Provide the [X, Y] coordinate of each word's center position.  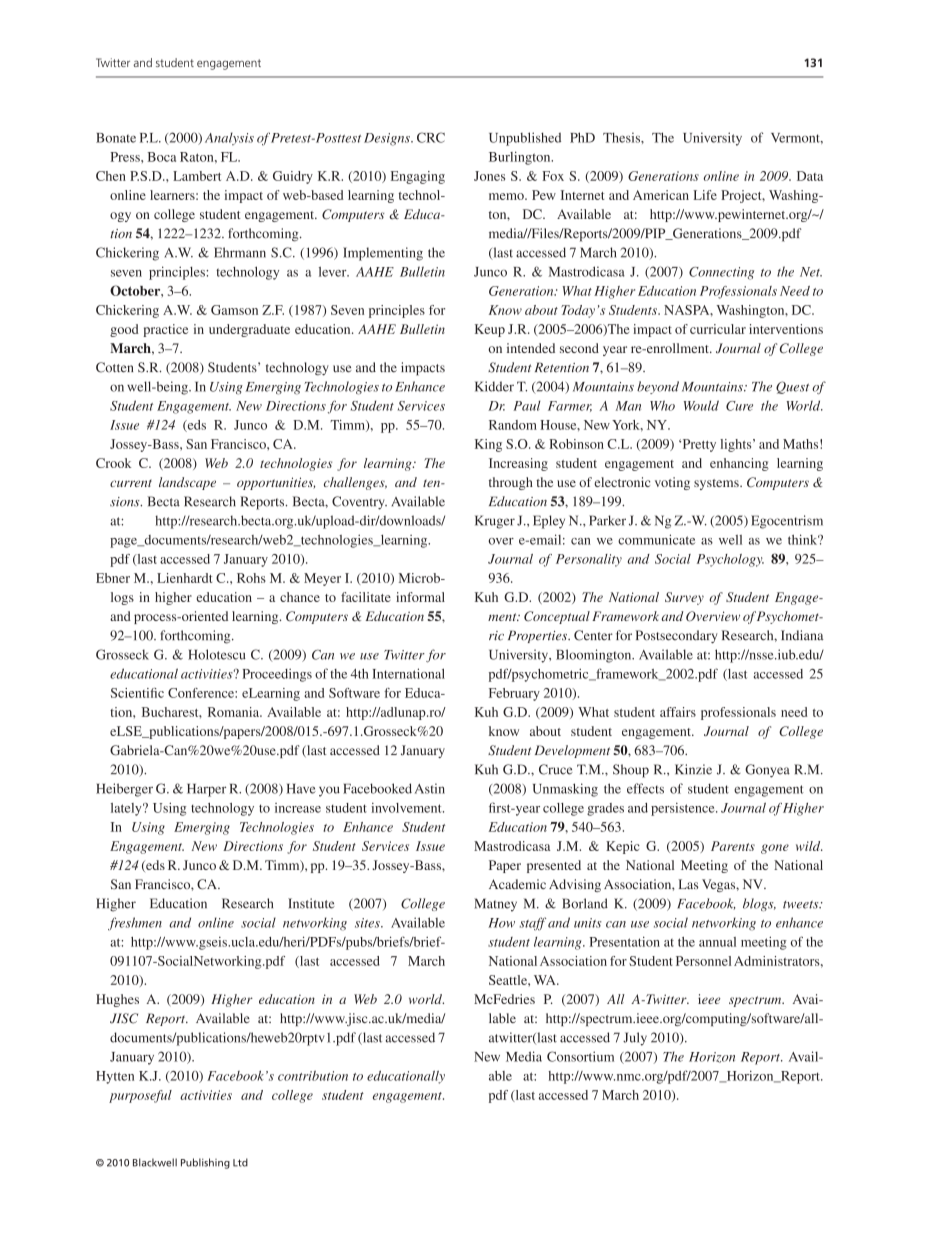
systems [717, 484]
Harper [206, 790]
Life [705, 195]
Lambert [197, 176]
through [511, 483]
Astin [430, 788]
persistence [684, 809]
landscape [187, 483]
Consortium [580, 1056]
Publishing [205, 1163]
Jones [489, 176]
